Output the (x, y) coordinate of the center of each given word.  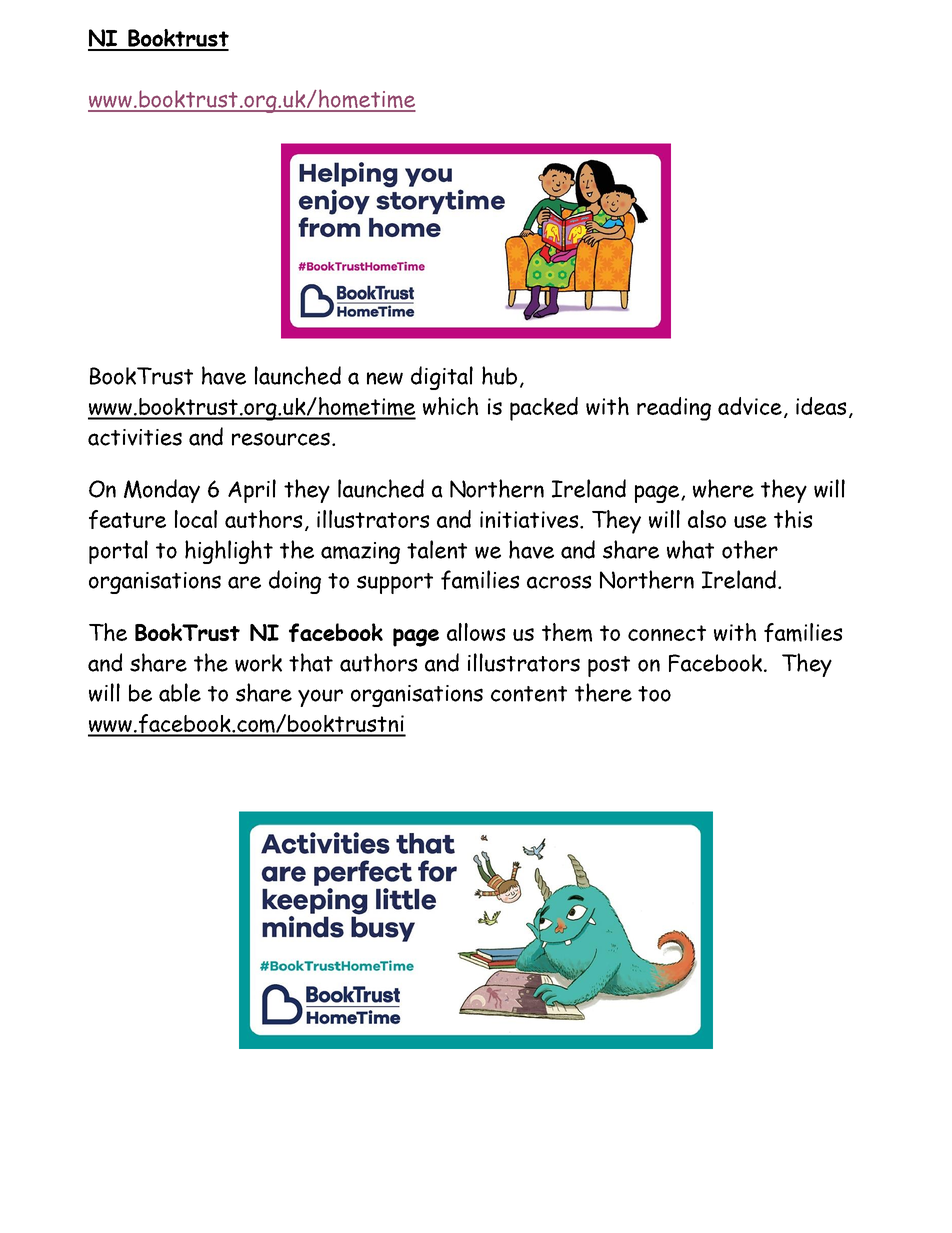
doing (295, 582)
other (750, 549)
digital (442, 378)
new (385, 378)
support (395, 583)
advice (750, 406)
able (180, 692)
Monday (162, 491)
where (723, 488)
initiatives (530, 519)
